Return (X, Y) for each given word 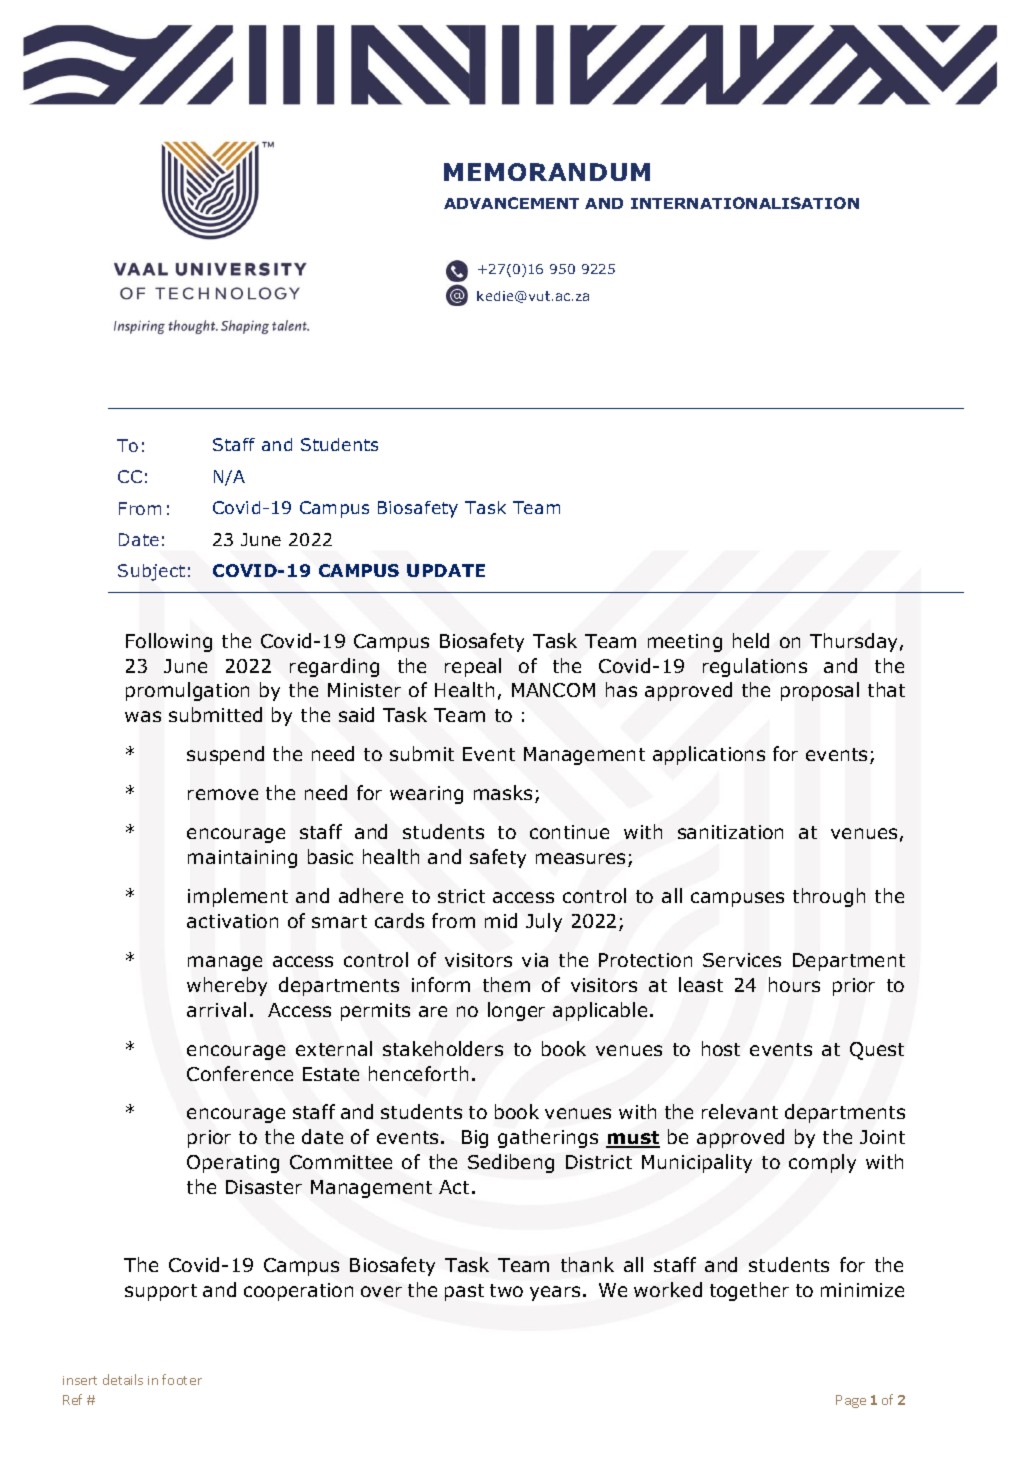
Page (851, 1401)
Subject (151, 572)
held (751, 640)
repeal (473, 667)
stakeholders (443, 1048)
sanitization (730, 832)
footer (182, 1379)
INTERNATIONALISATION (745, 203)
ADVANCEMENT (511, 203)
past (464, 1292)
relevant (740, 1111)
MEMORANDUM (547, 172)
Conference (240, 1073)
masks (503, 792)
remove (223, 794)
